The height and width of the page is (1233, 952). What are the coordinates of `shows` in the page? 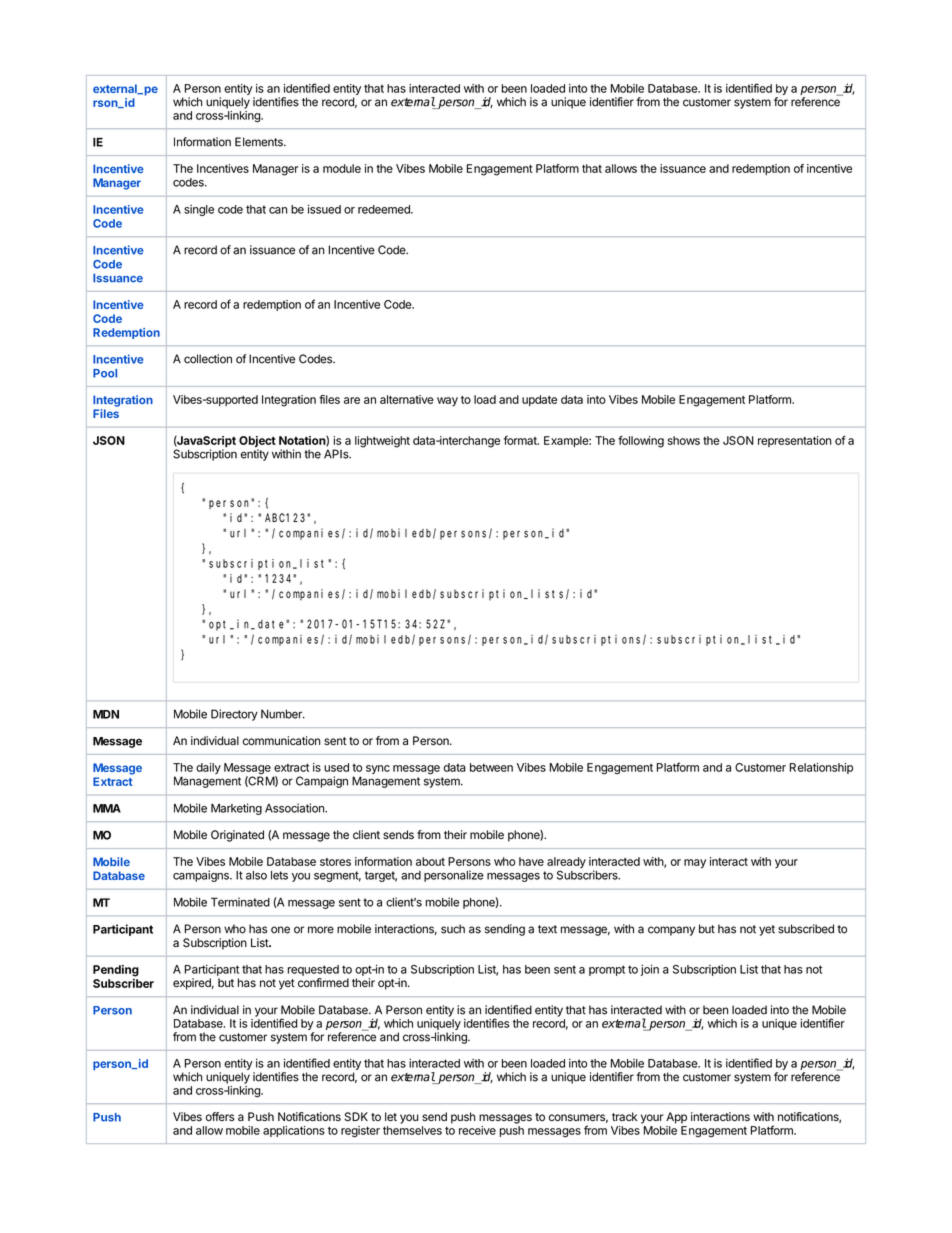 It's located at (683, 440).
